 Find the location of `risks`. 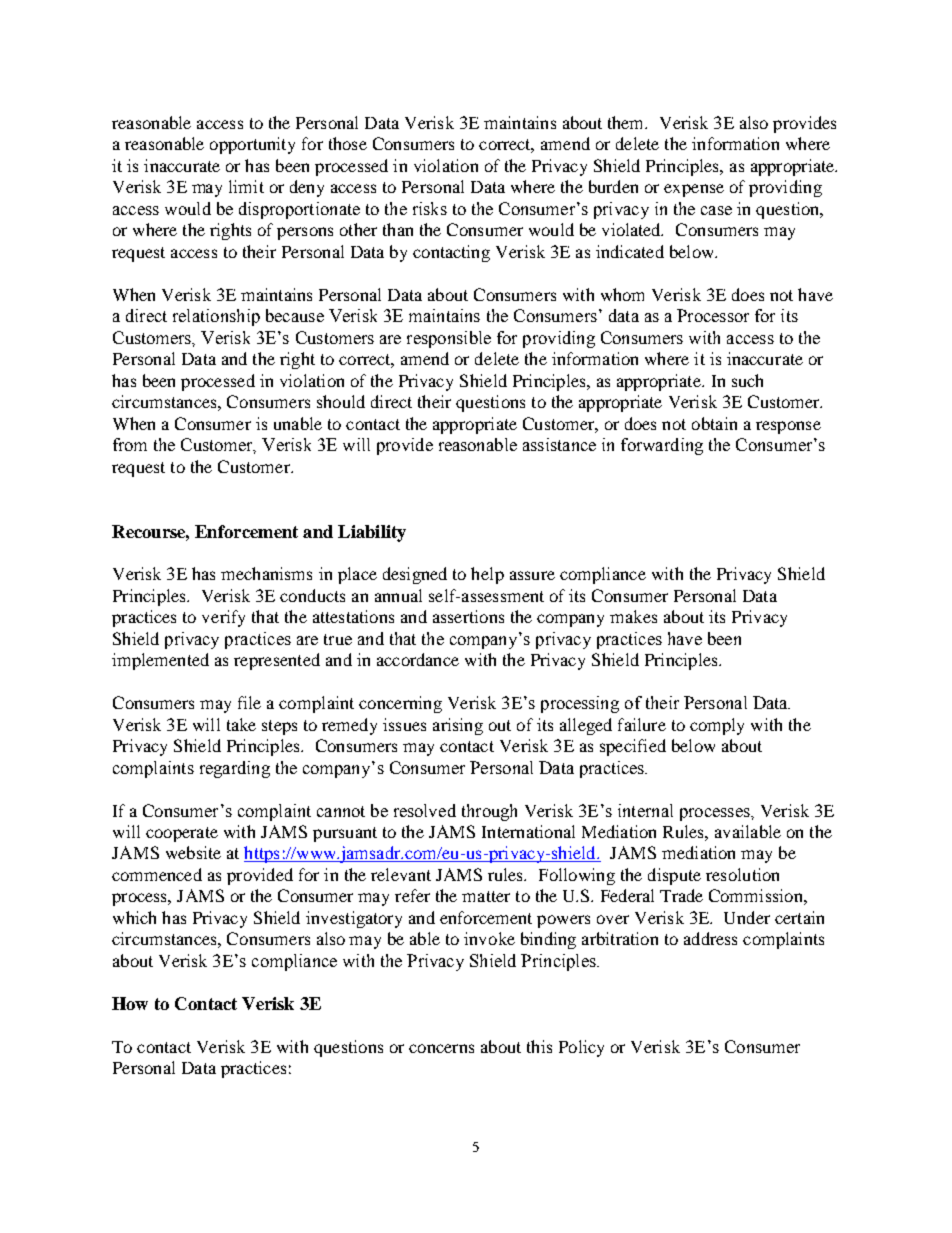

risks is located at coordinates (430, 208).
